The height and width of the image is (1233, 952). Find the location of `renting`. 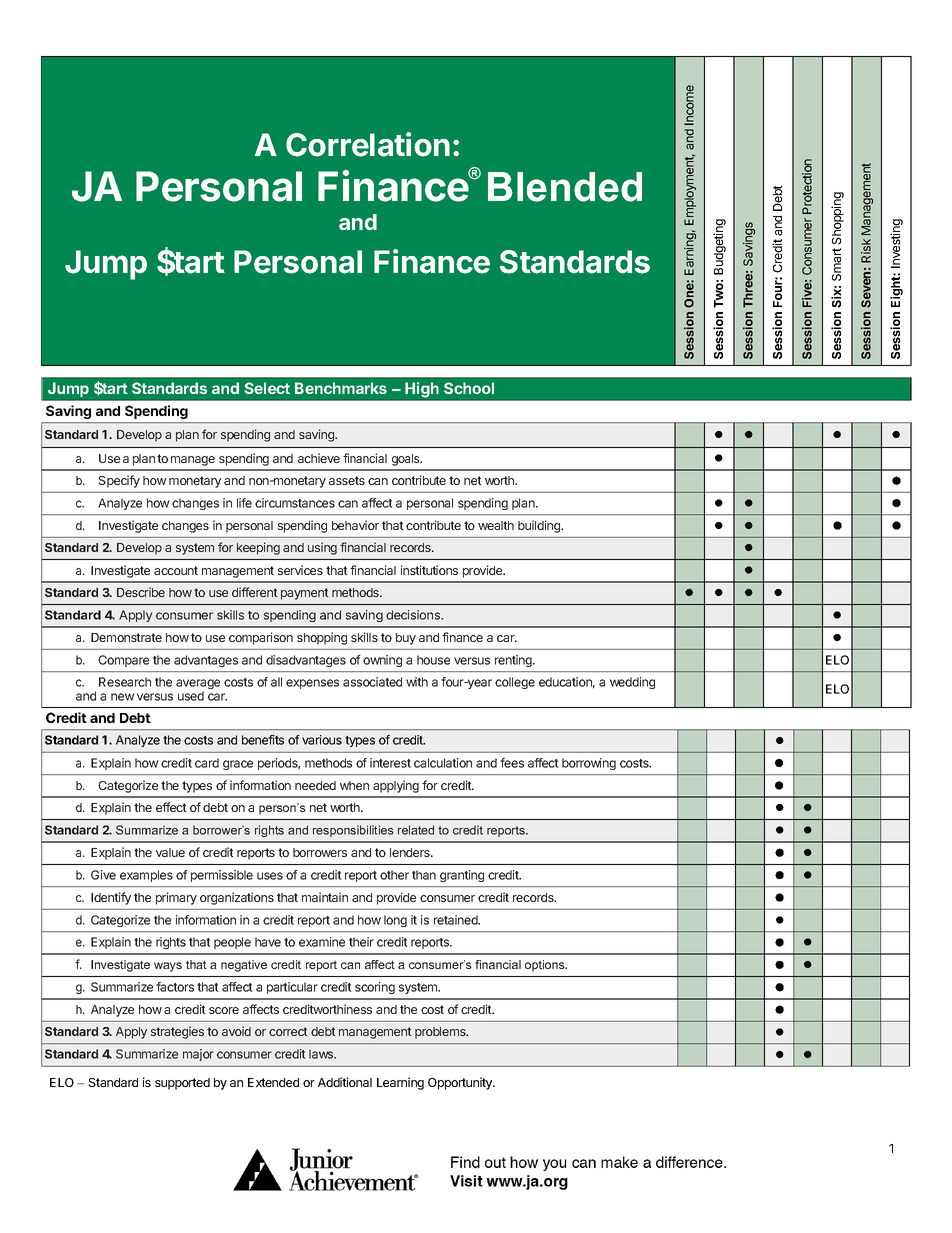

renting is located at coordinates (514, 661).
